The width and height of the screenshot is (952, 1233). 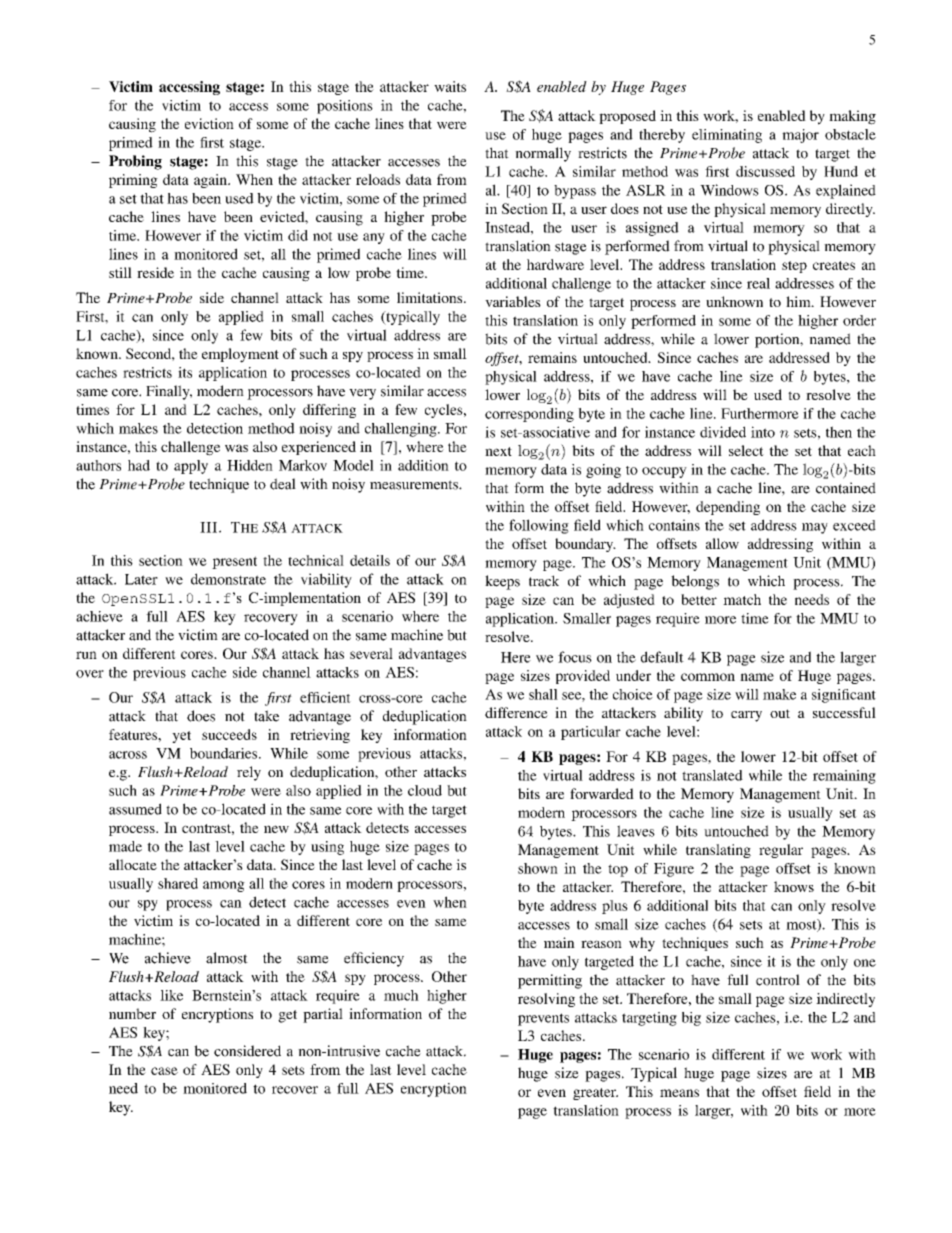 What do you see at coordinates (502, 582) in the screenshot?
I see `keeps` at bounding box center [502, 582].
